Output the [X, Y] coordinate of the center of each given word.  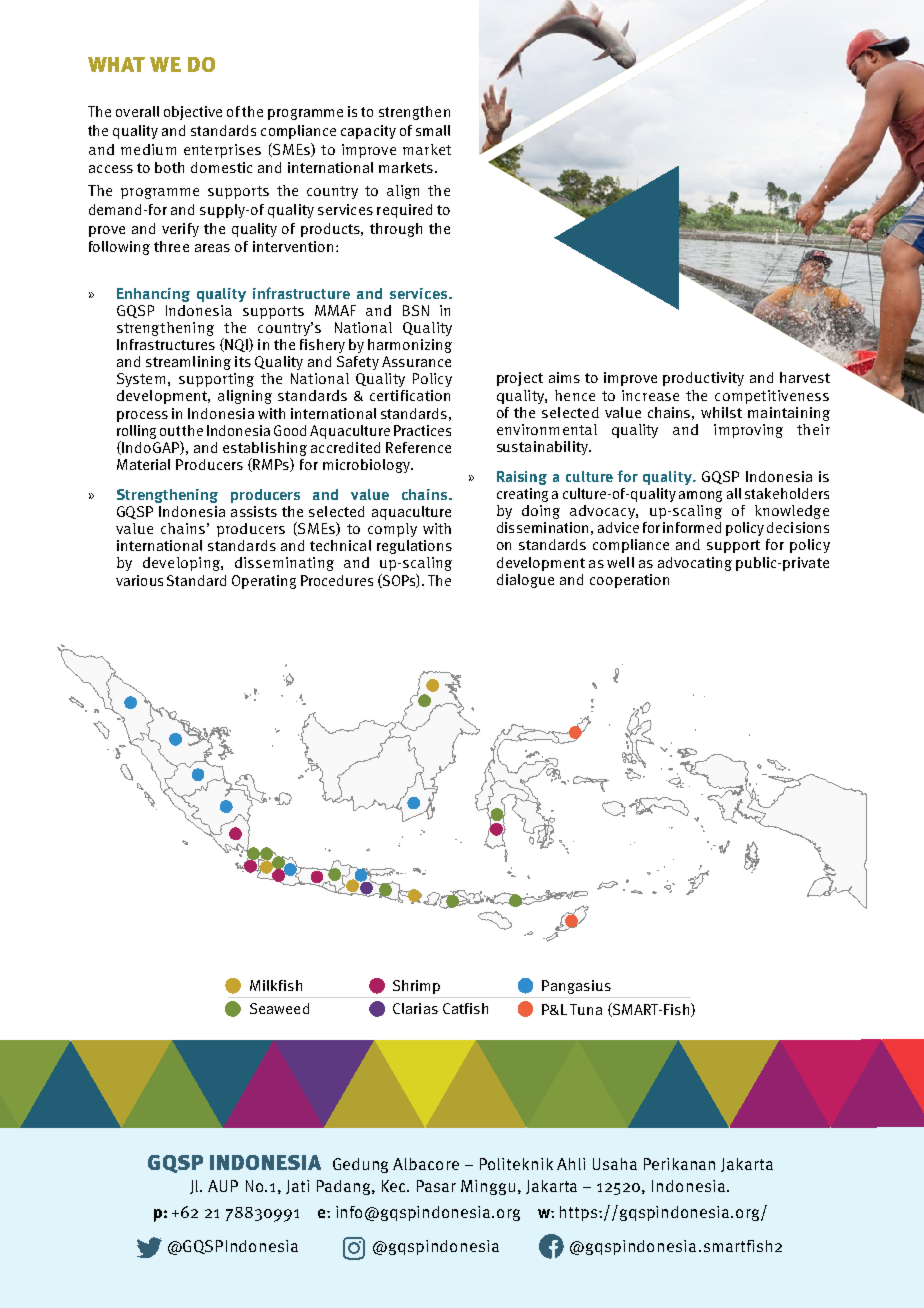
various [139, 580]
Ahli [571, 1164]
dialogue [525, 581]
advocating [695, 564]
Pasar [436, 1186]
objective [193, 113]
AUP [223, 1186]
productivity [703, 379]
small [433, 130]
